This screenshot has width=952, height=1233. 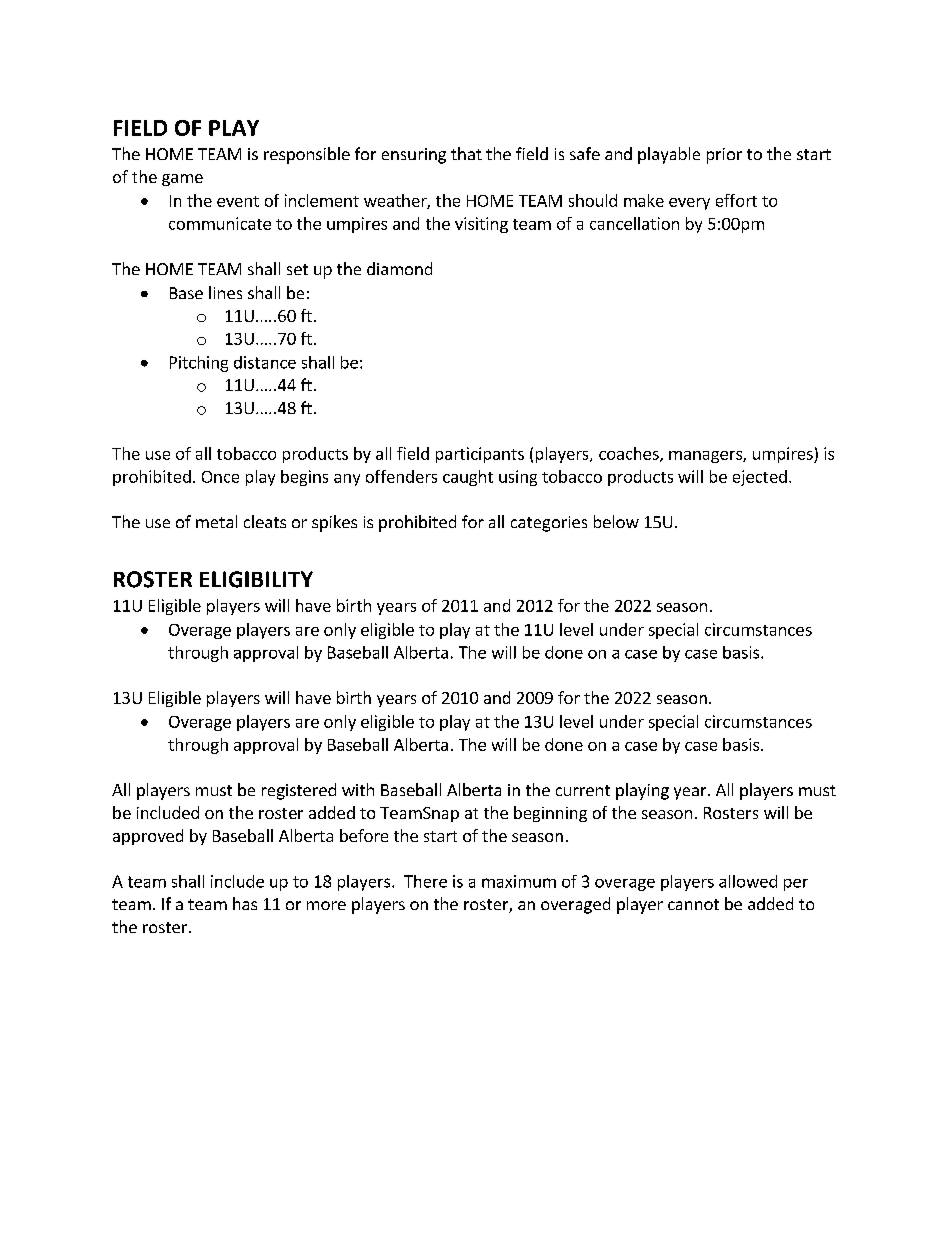 I want to click on that, so click(x=466, y=153).
